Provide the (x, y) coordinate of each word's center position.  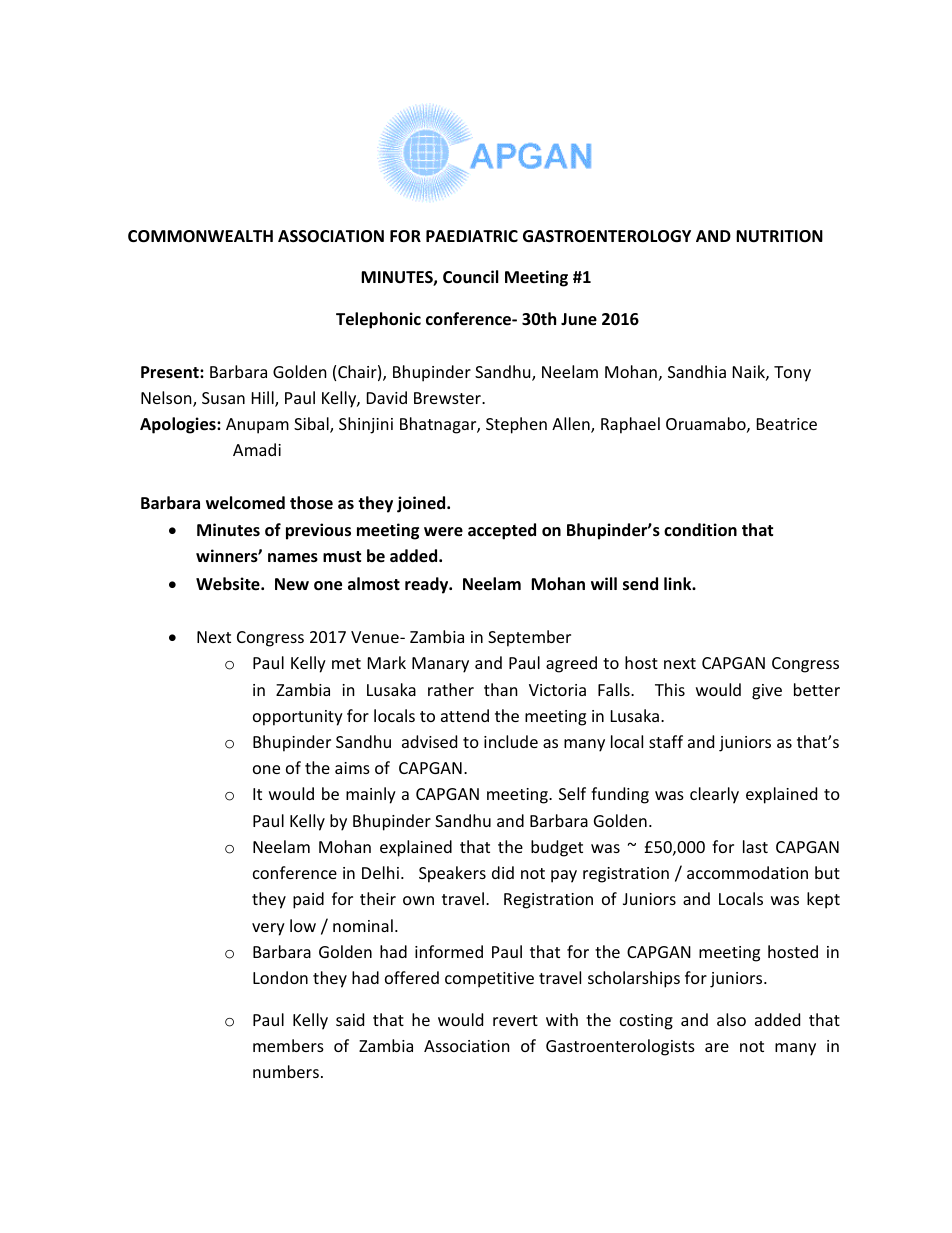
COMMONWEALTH (200, 236)
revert (515, 1020)
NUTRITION (779, 236)
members (288, 1045)
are (717, 1047)
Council (470, 277)
